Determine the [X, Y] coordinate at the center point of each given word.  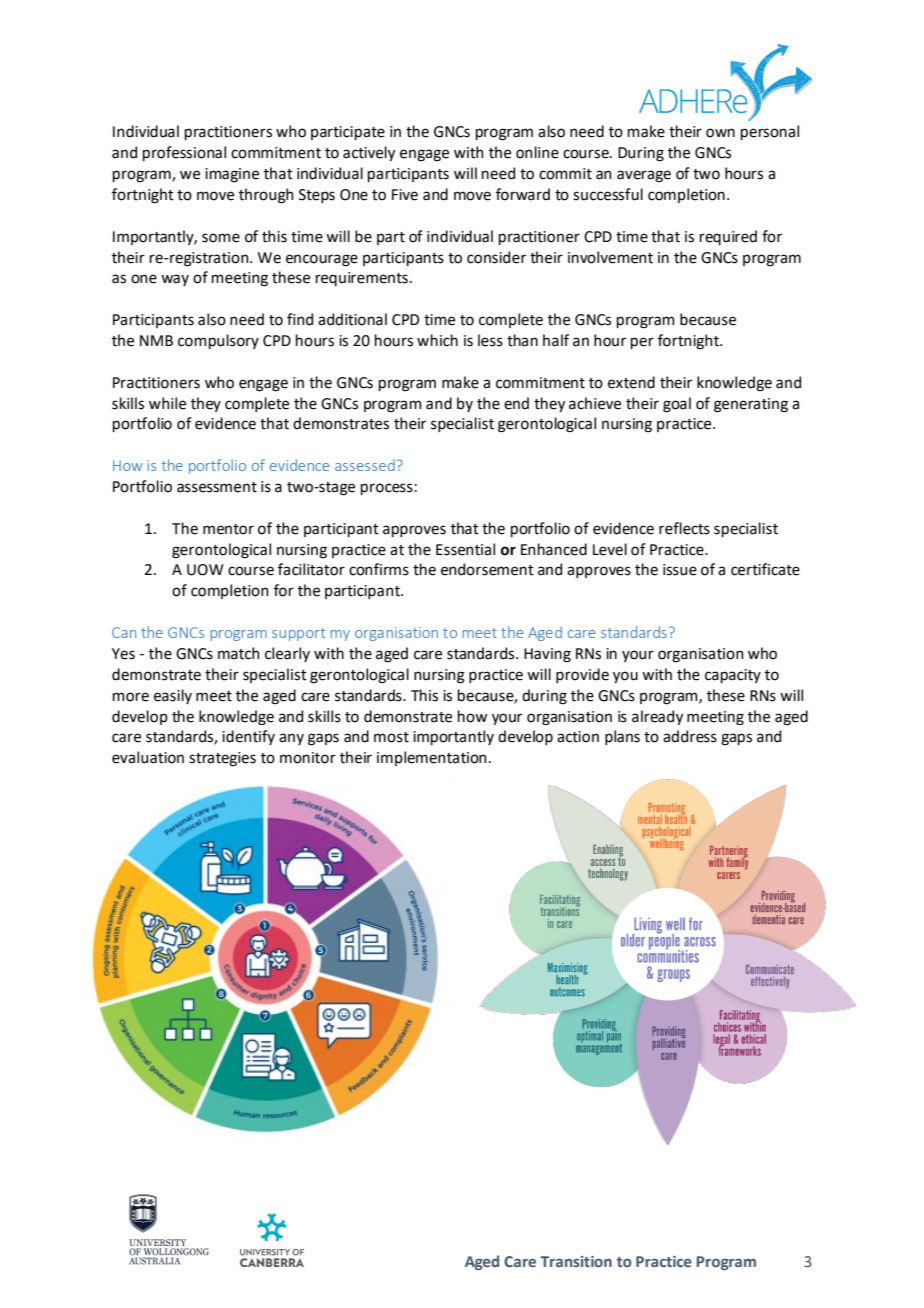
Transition [576, 1261]
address [690, 736]
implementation [432, 758]
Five [405, 195]
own [720, 133]
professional [184, 153]
